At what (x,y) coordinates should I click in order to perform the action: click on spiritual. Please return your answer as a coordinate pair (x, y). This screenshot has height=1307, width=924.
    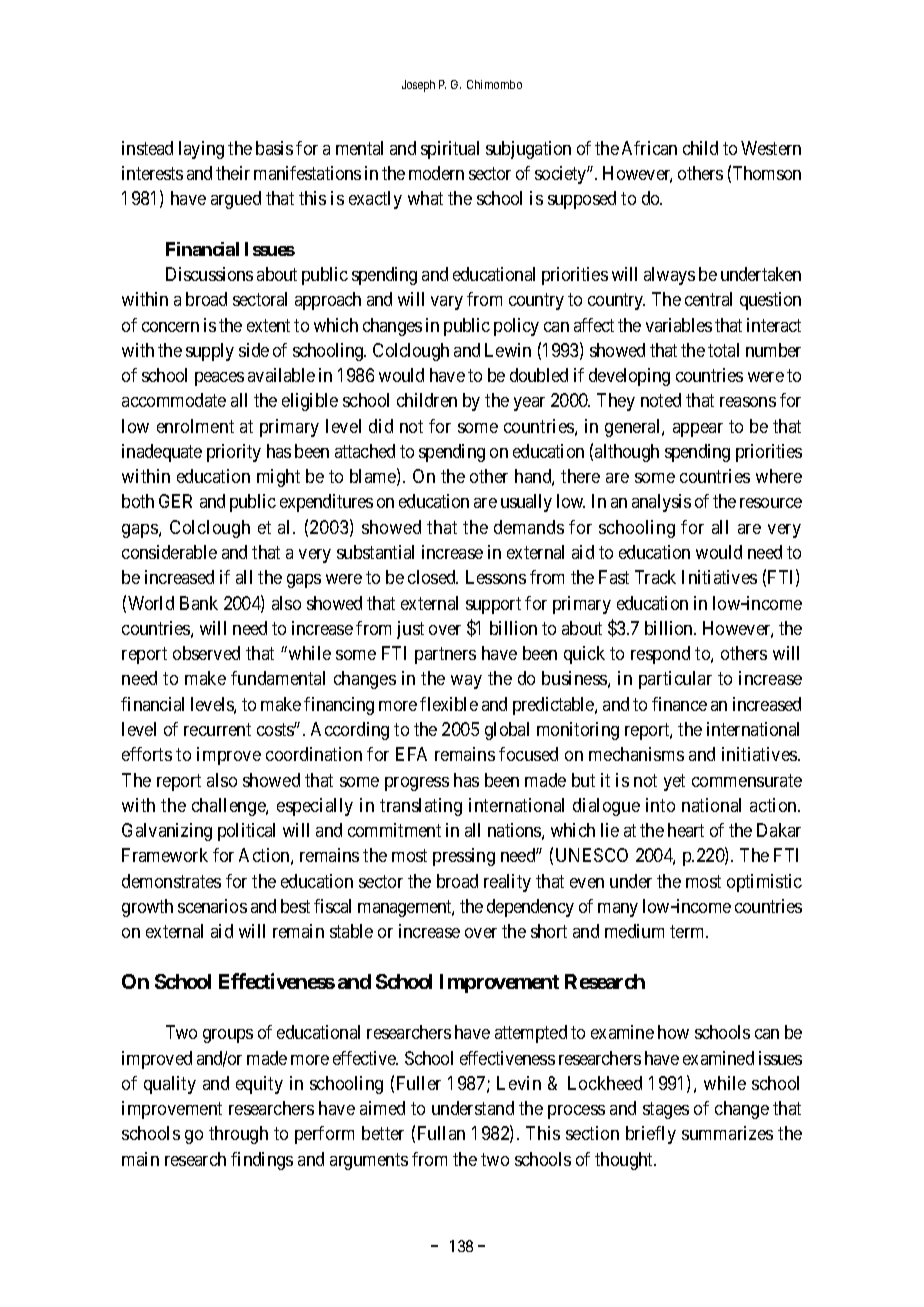
    Looking at the image, I should click on (450, 150).
